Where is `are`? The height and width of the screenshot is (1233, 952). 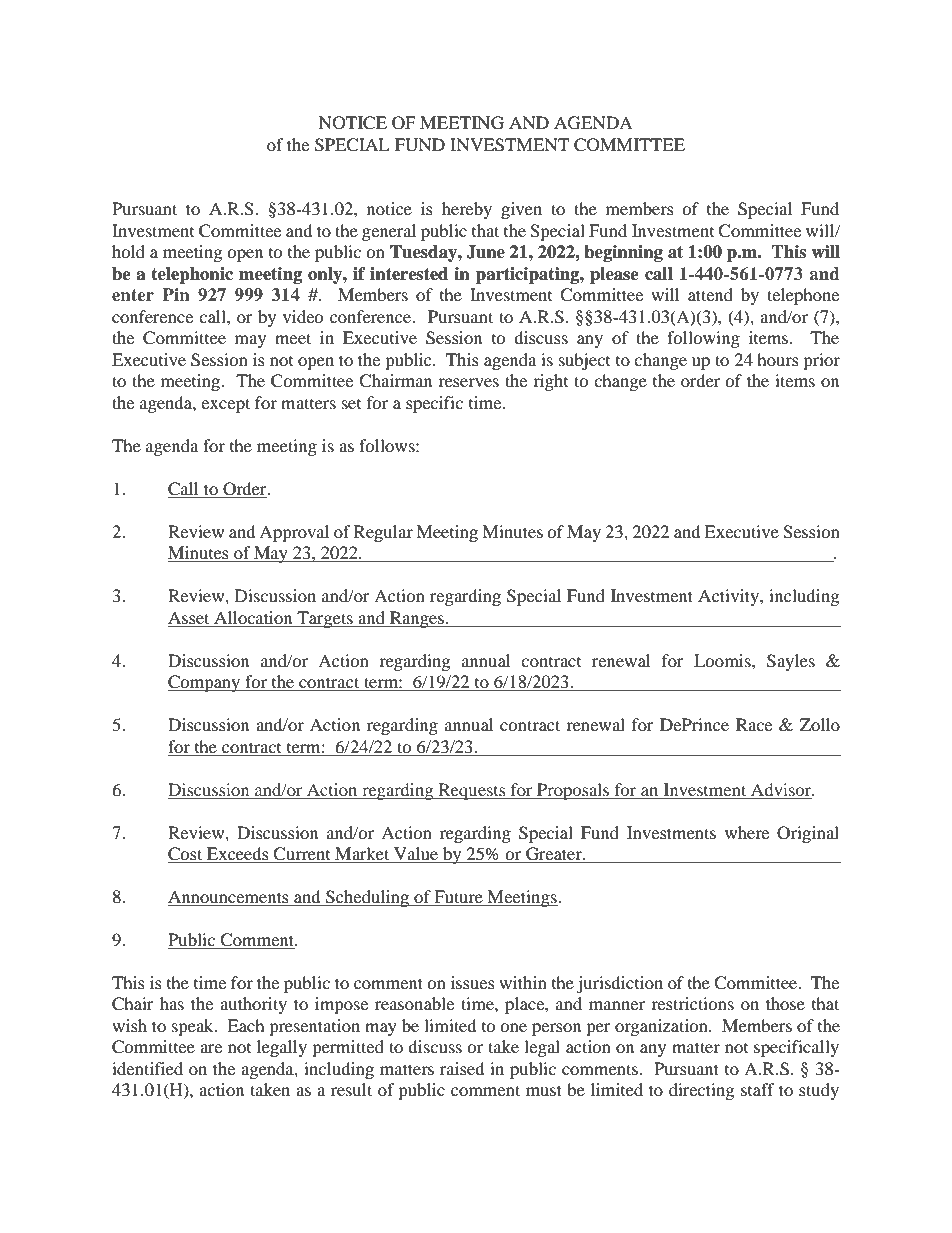
are is located at coordinates (211, 1048).
